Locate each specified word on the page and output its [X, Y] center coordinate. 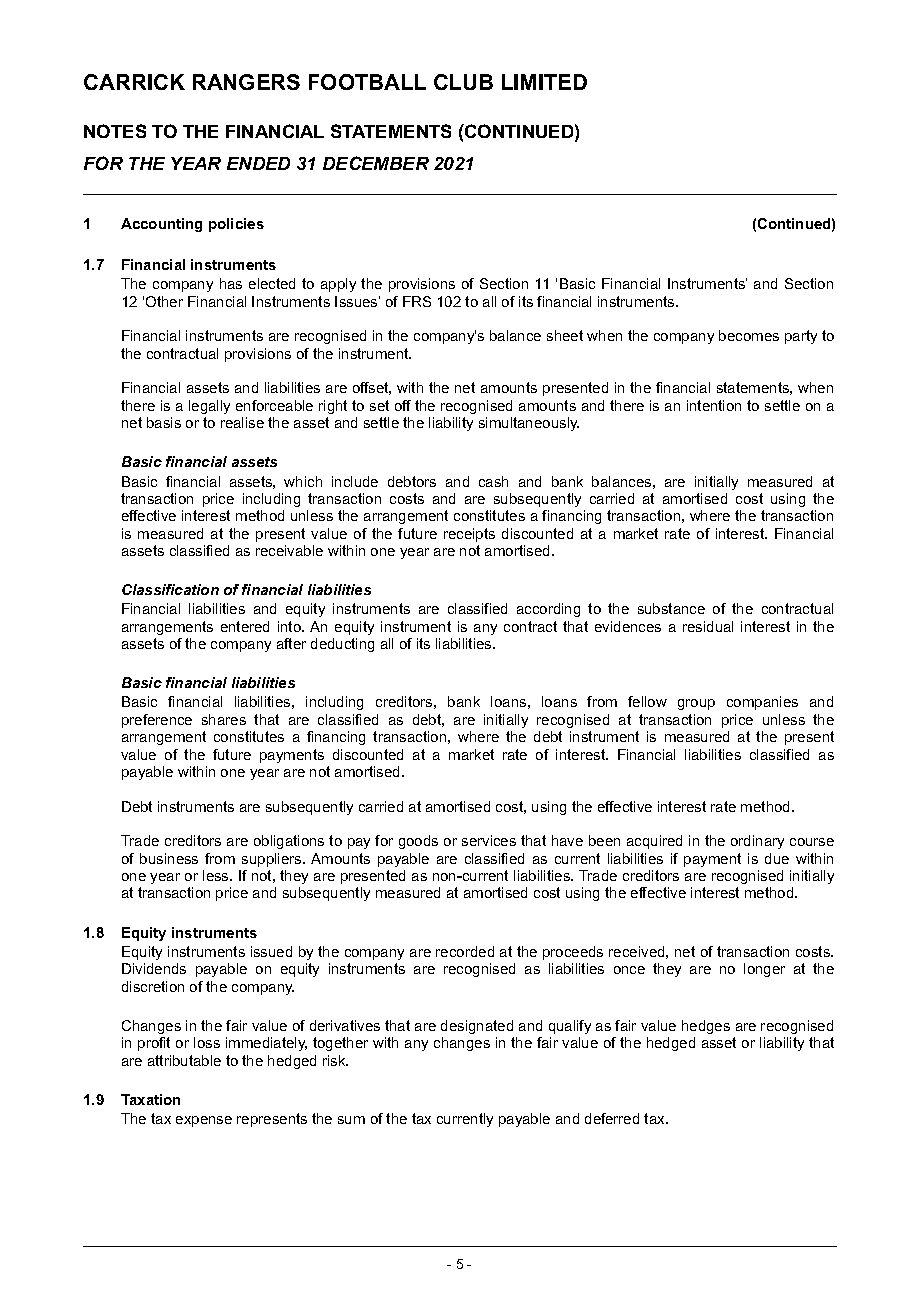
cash [493, 481]
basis [164, 422]
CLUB [463, 82]
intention [714, 405]
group [696, 704]
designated [477, 1027]
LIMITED [544, 82]
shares [224, 719]
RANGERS [246, 82]
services [489, 840]
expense [204, 1121]
